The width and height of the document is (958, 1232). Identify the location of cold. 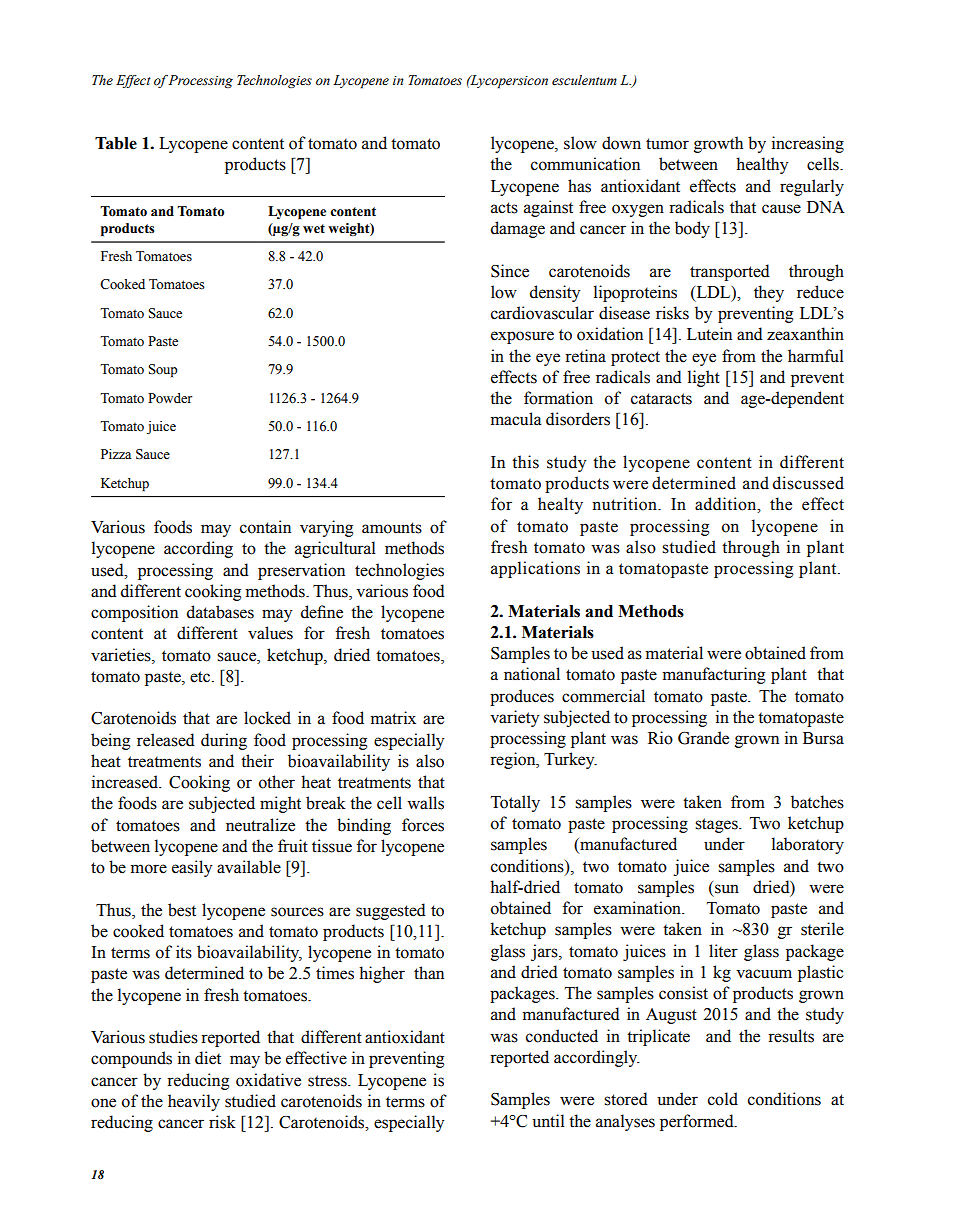
(723, 1099).
